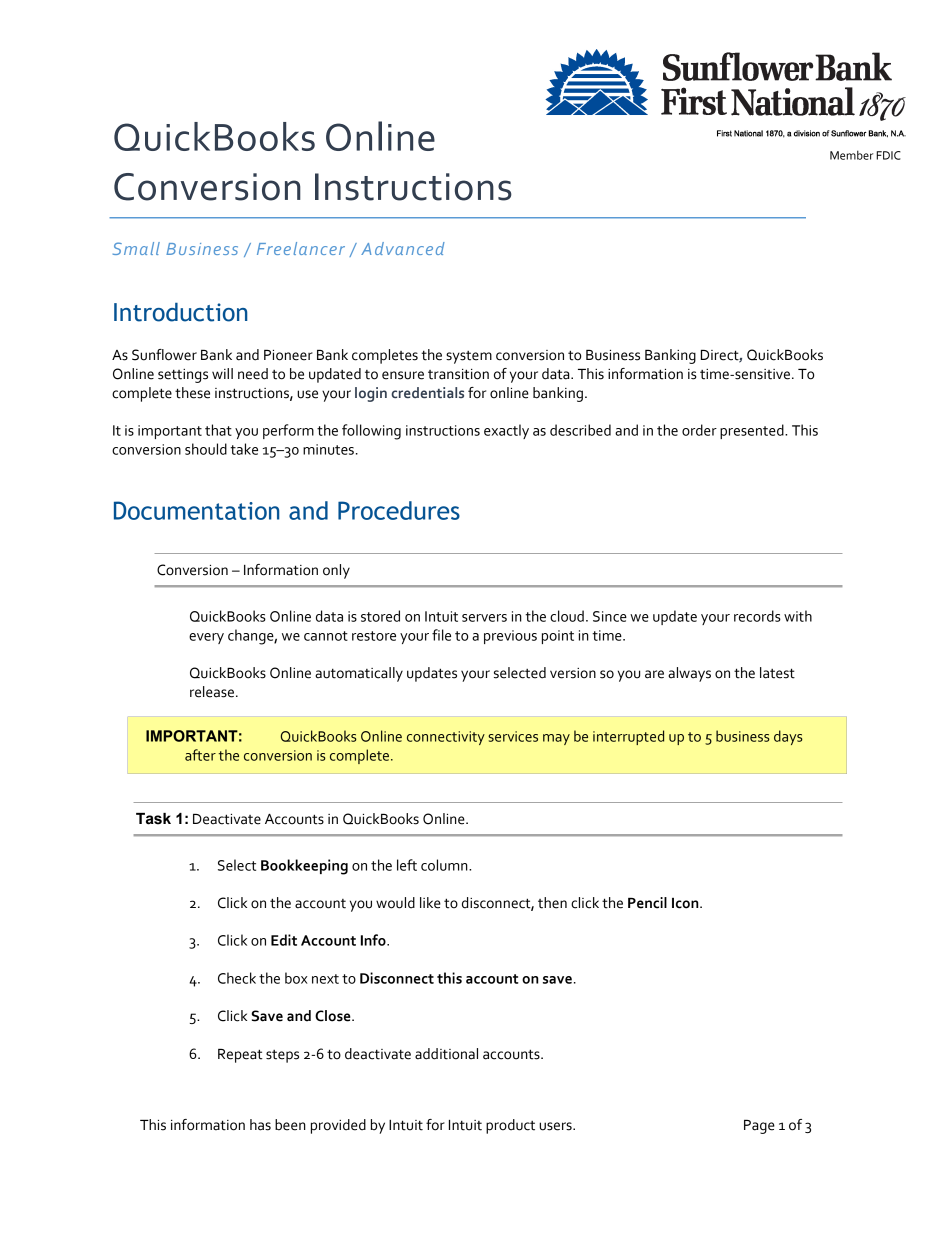 Image resolution: width=952 pixels, height=1233 pixels. I want to click on Icon, so click(686, 903).
